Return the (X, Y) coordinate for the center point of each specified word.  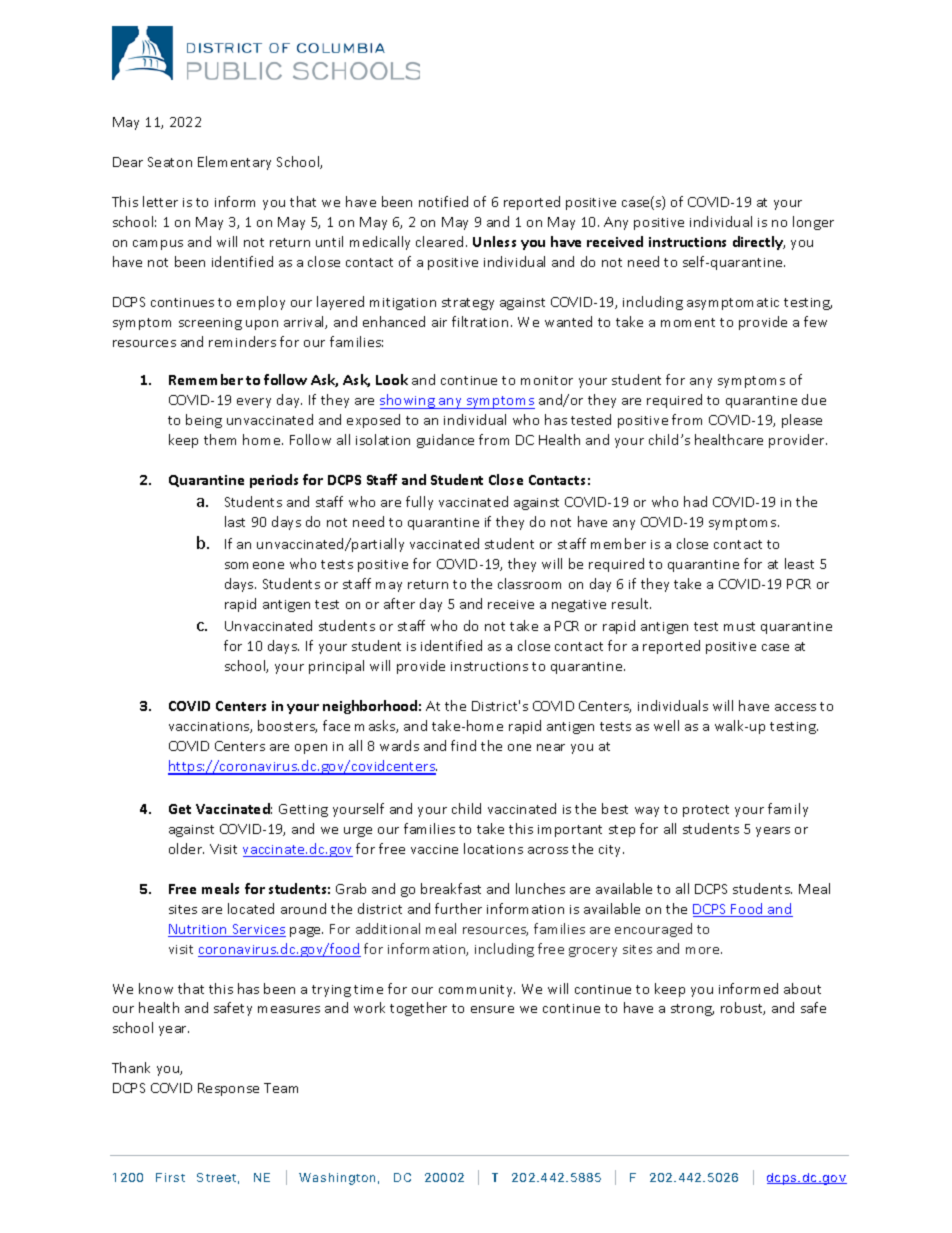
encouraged (653, 930)
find (463, 745)
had (695, 501)
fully (419, 503)
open (311, 749)
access (795, 707)
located (251, 908)
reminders (242, 341)
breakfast (451, 888)
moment (688, 322)
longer (813, 223)
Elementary (234, 163)
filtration (480, 321)
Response (228, 1089)
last (235, 521)
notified (443, 201)
